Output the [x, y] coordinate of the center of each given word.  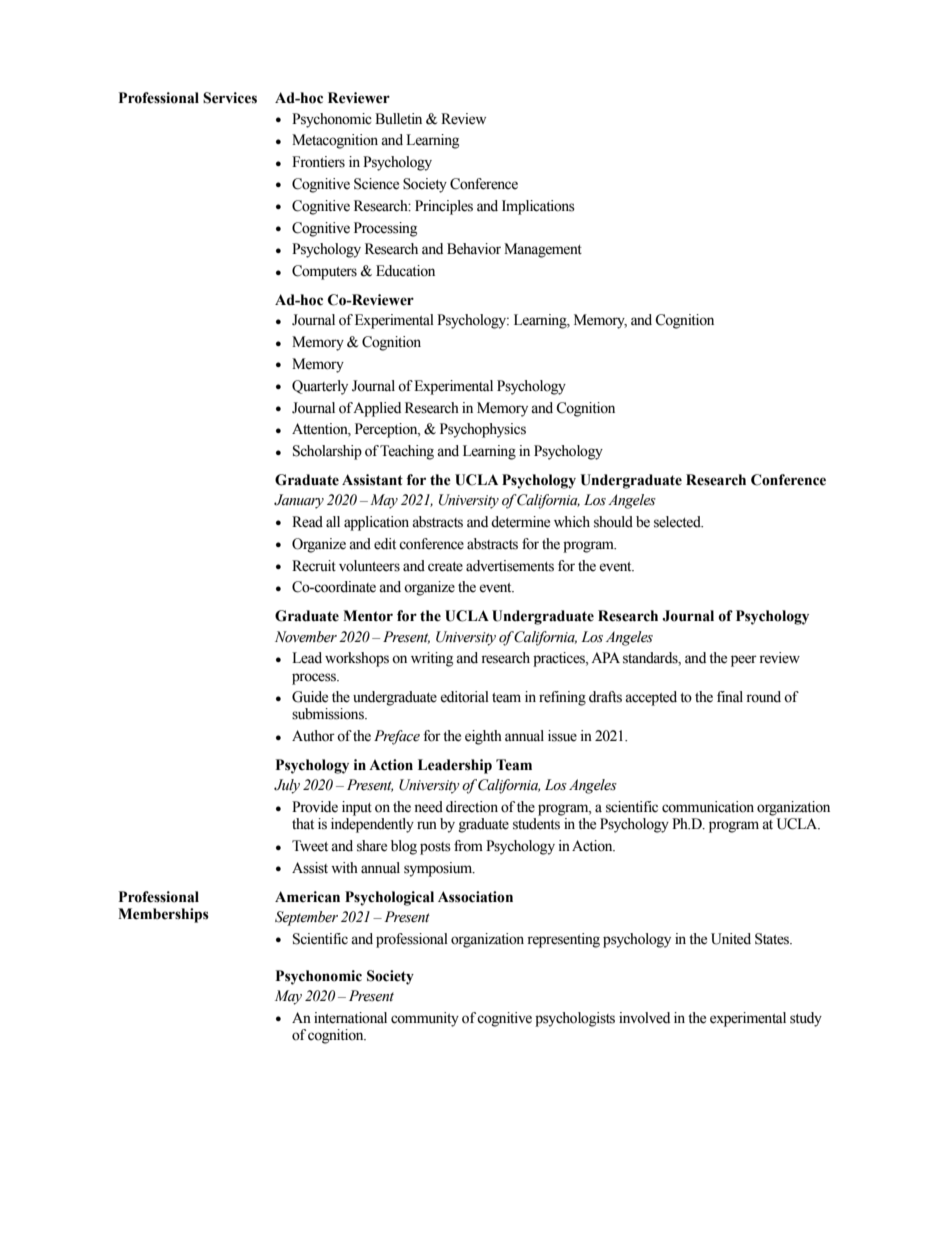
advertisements [510, 566]
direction [472, 807]
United [731, 939]
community [425, 1019]
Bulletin [398, 119]
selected [678, 522]
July [287, 786]
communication [708, 807]
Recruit [314, 566]
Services [230, 98]
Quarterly [320, 387]
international [350, 1018]
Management [543, 250]
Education [405, 271]
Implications [538, 207]
